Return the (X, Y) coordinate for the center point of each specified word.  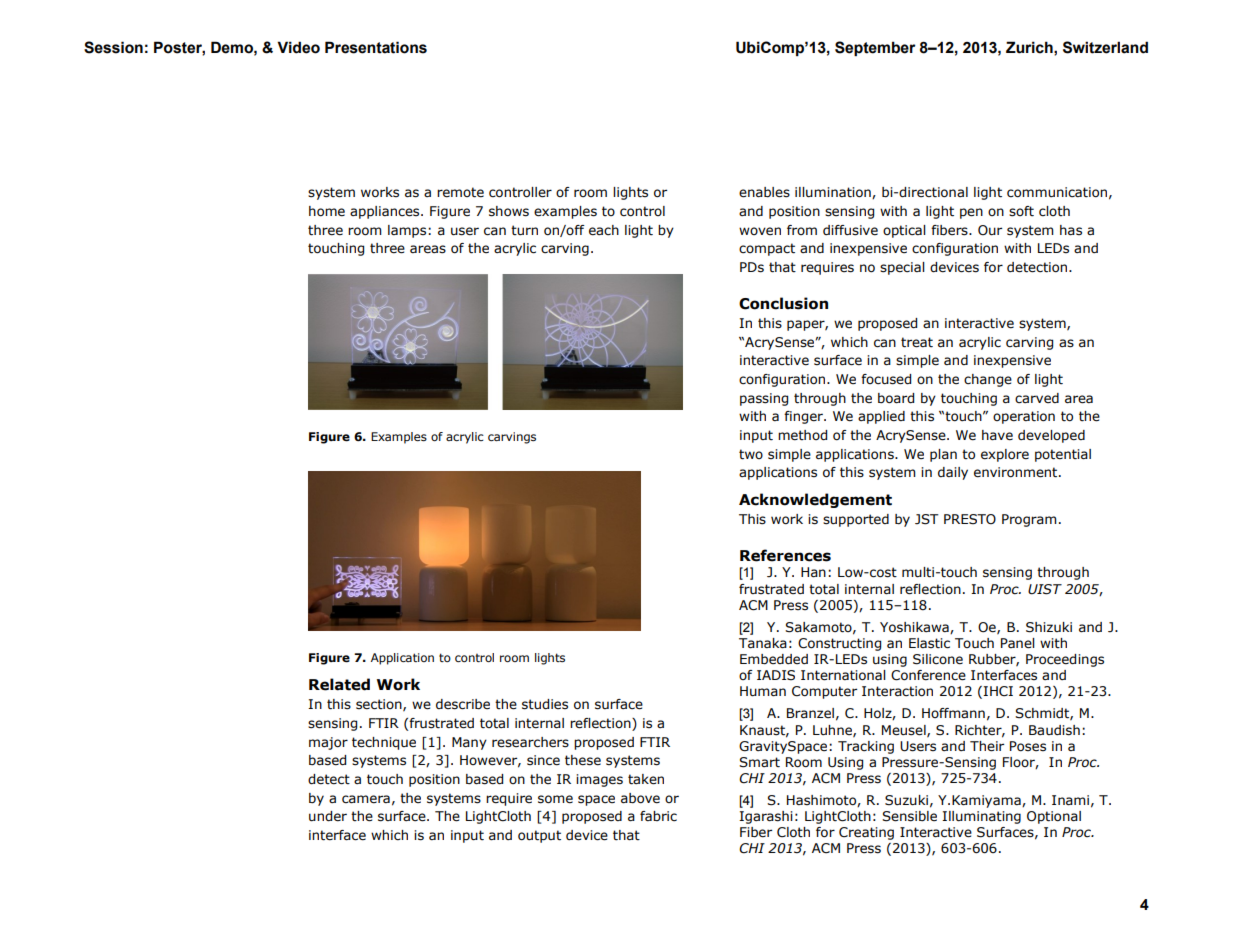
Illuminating (981, 817)
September (875, 48)
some (555, 799)
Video (298, 47)
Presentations (376, 47)
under (328, 816)
